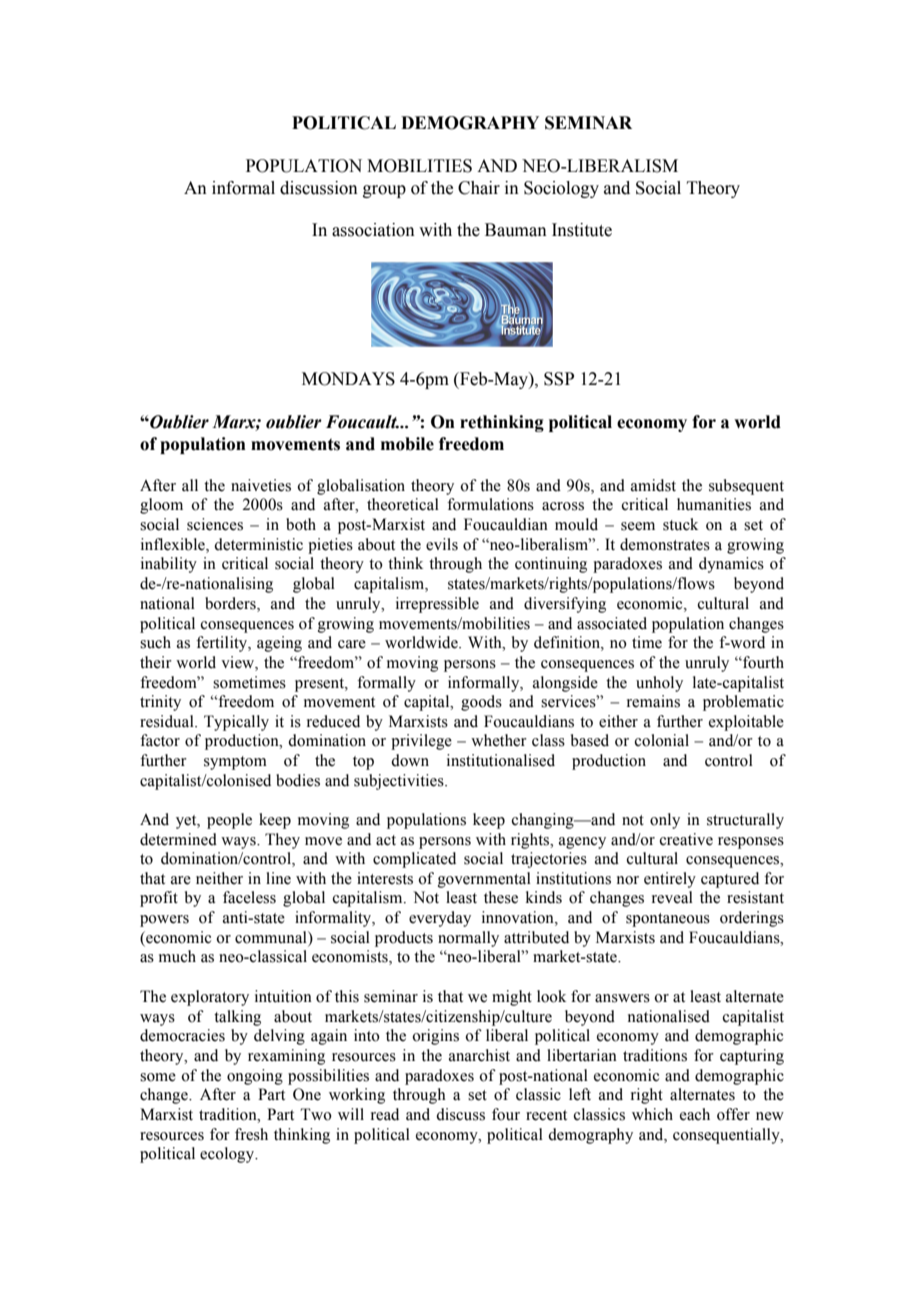 This screenshot has height=1308, width=924. Describe the element at coordinates (479, 188) in the screenshot. I see `Chair` at that location.
